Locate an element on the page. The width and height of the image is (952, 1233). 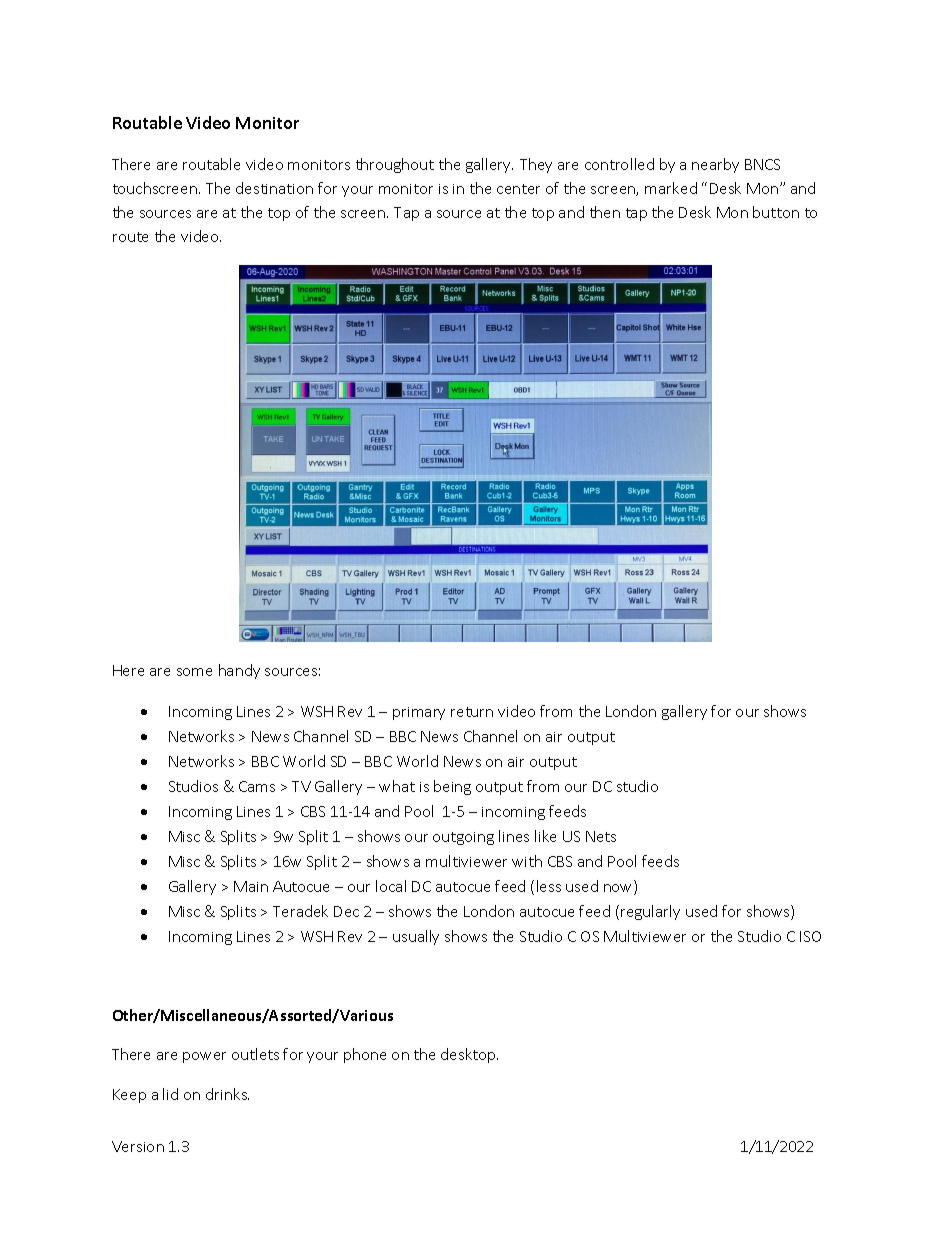
being is located at coordinates (452, 787).
